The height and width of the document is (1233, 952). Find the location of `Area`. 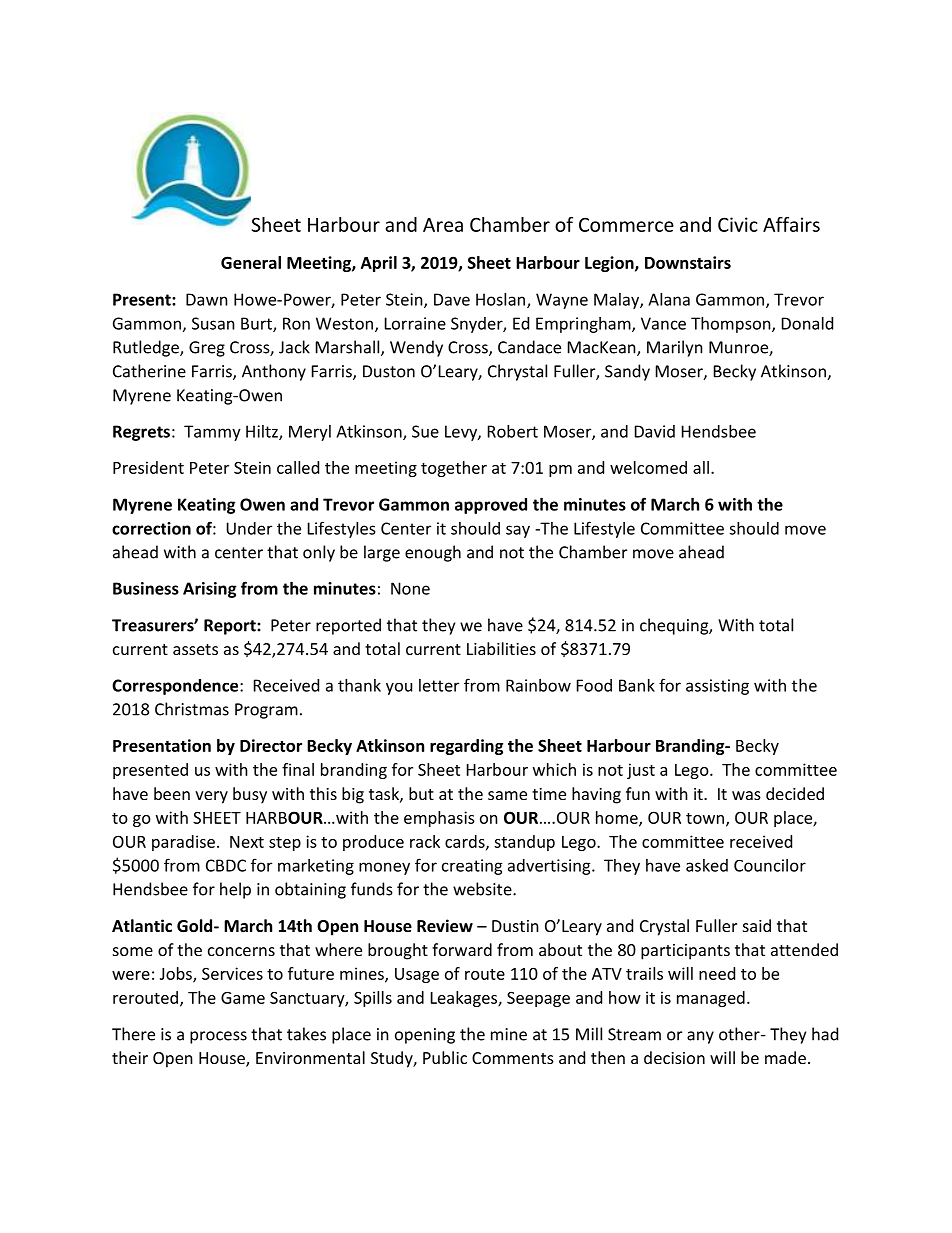

Area is located at coordinates (443, 225).
